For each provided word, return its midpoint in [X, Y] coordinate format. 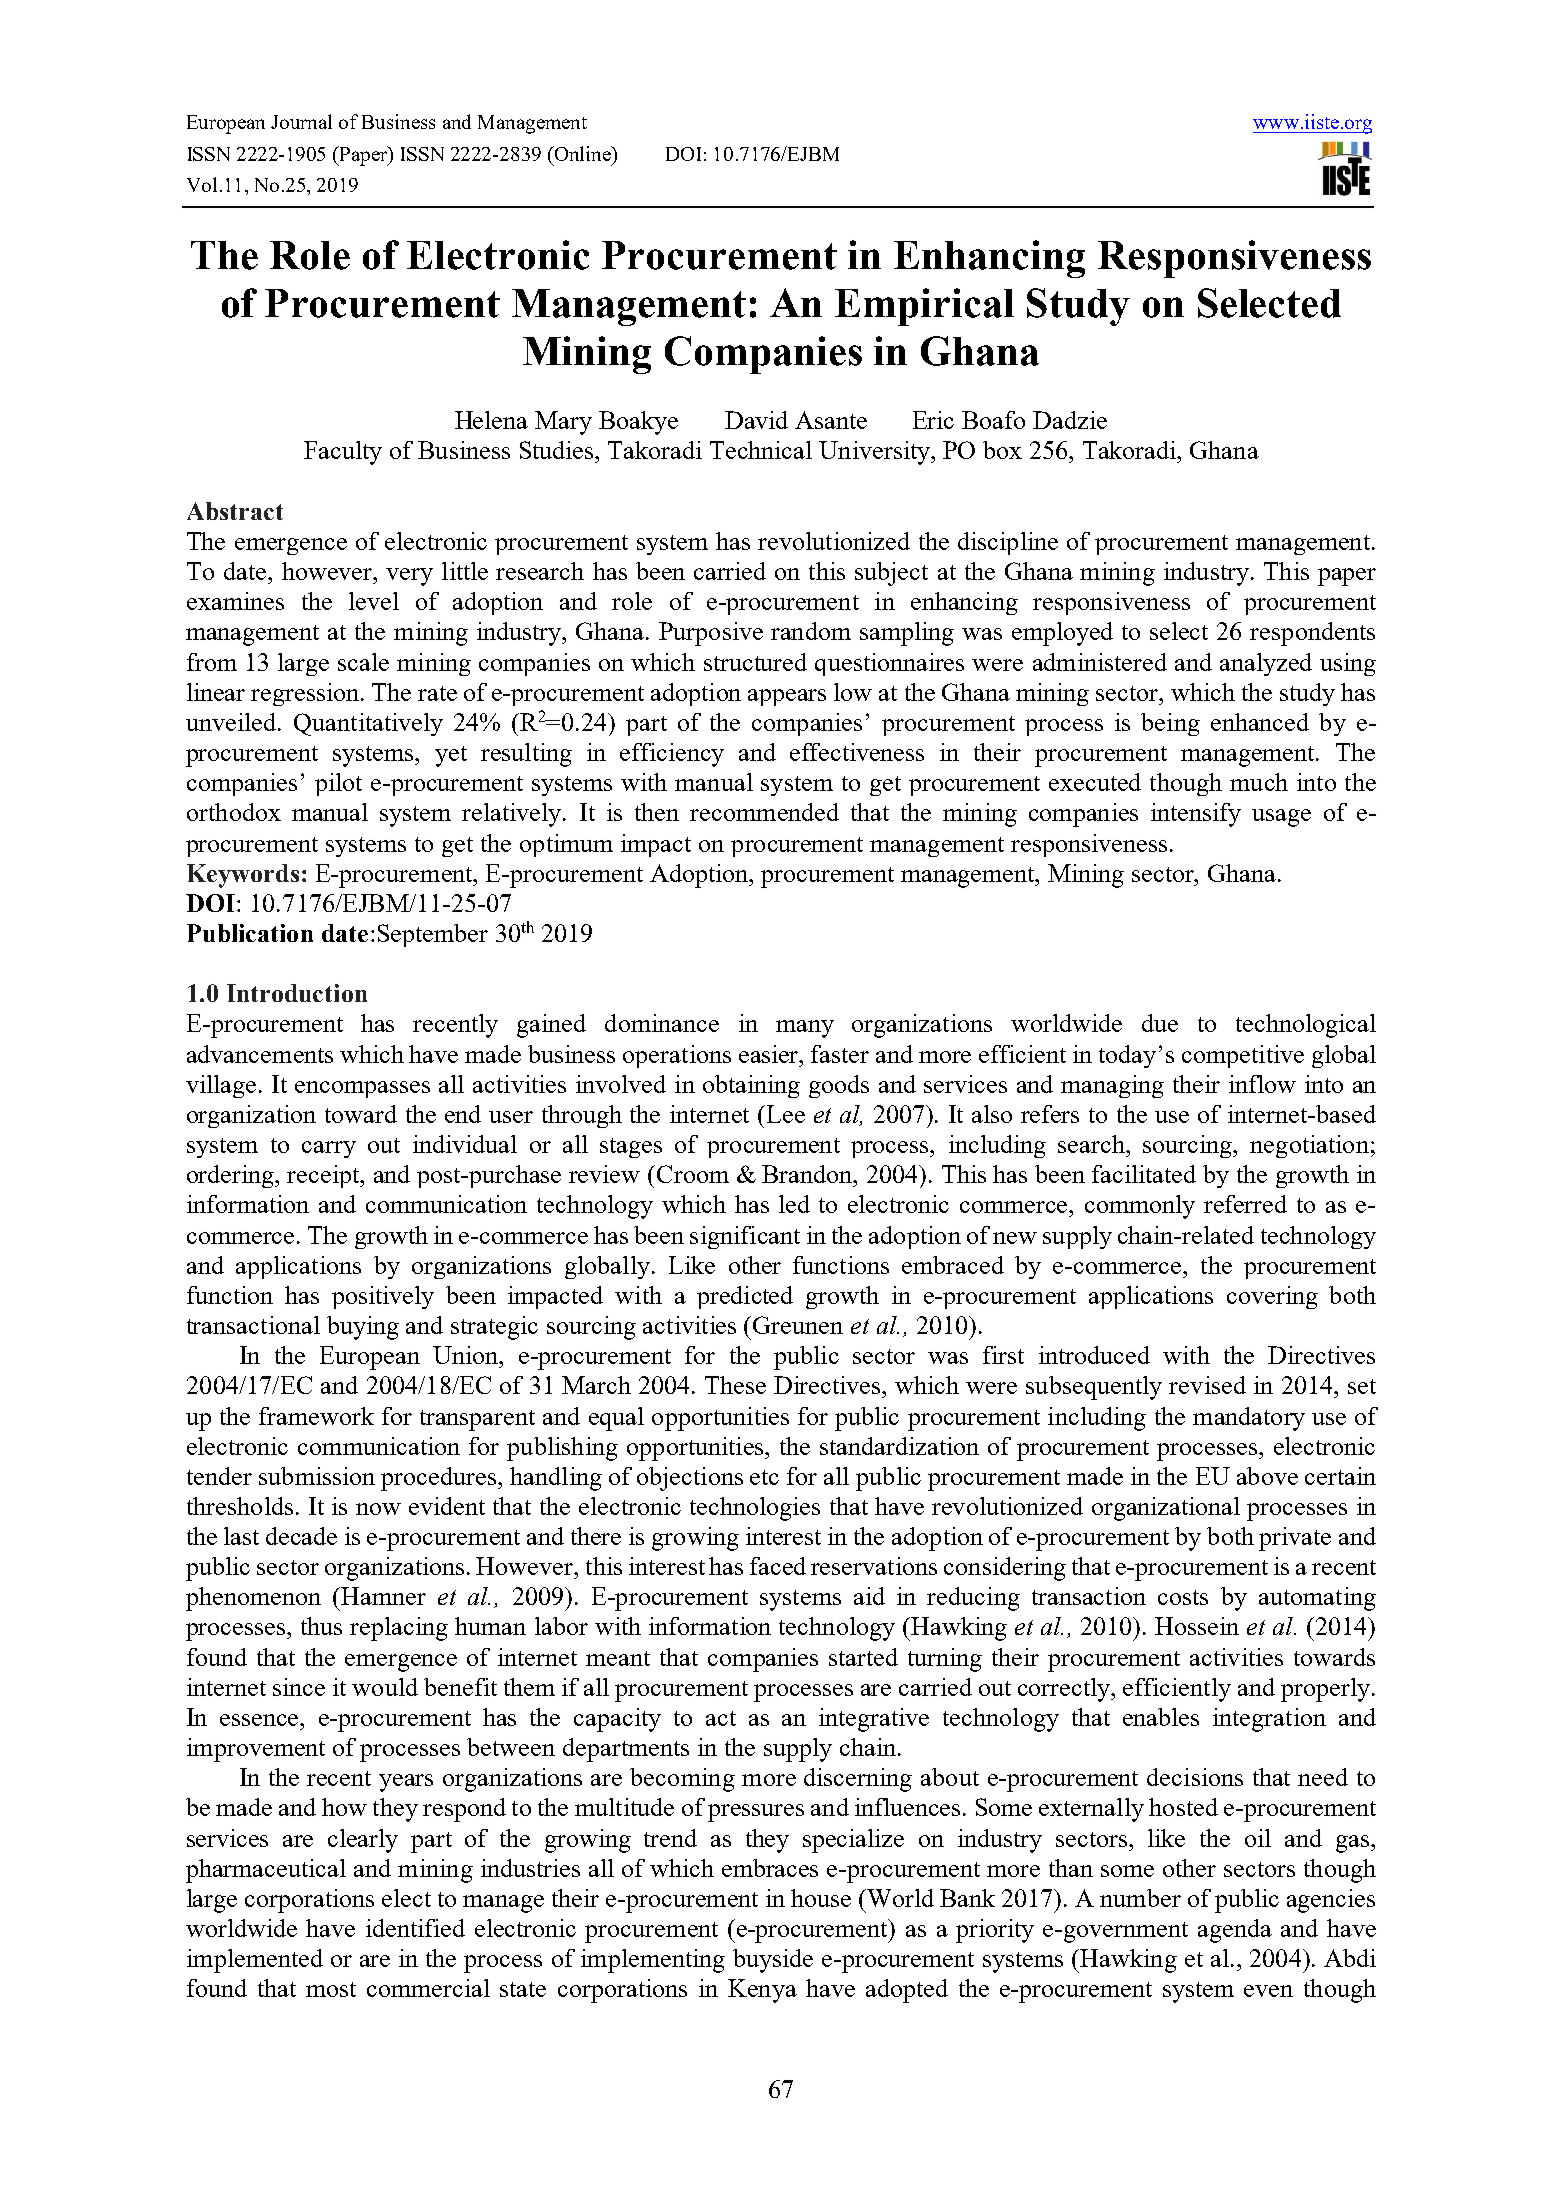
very [409, 577]
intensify [1196, 815]
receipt [324, 1176]
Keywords [243, 876]
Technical [761, 450]
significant [745, 1237]
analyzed [1266, 664]
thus [321, 1626]
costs [1183, 1597]
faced [778, 1566]
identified [415, 1928]
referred [1245, 1204]
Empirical [924, 307]
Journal [301, 121]
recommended [764, 812]
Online [582, 153]
